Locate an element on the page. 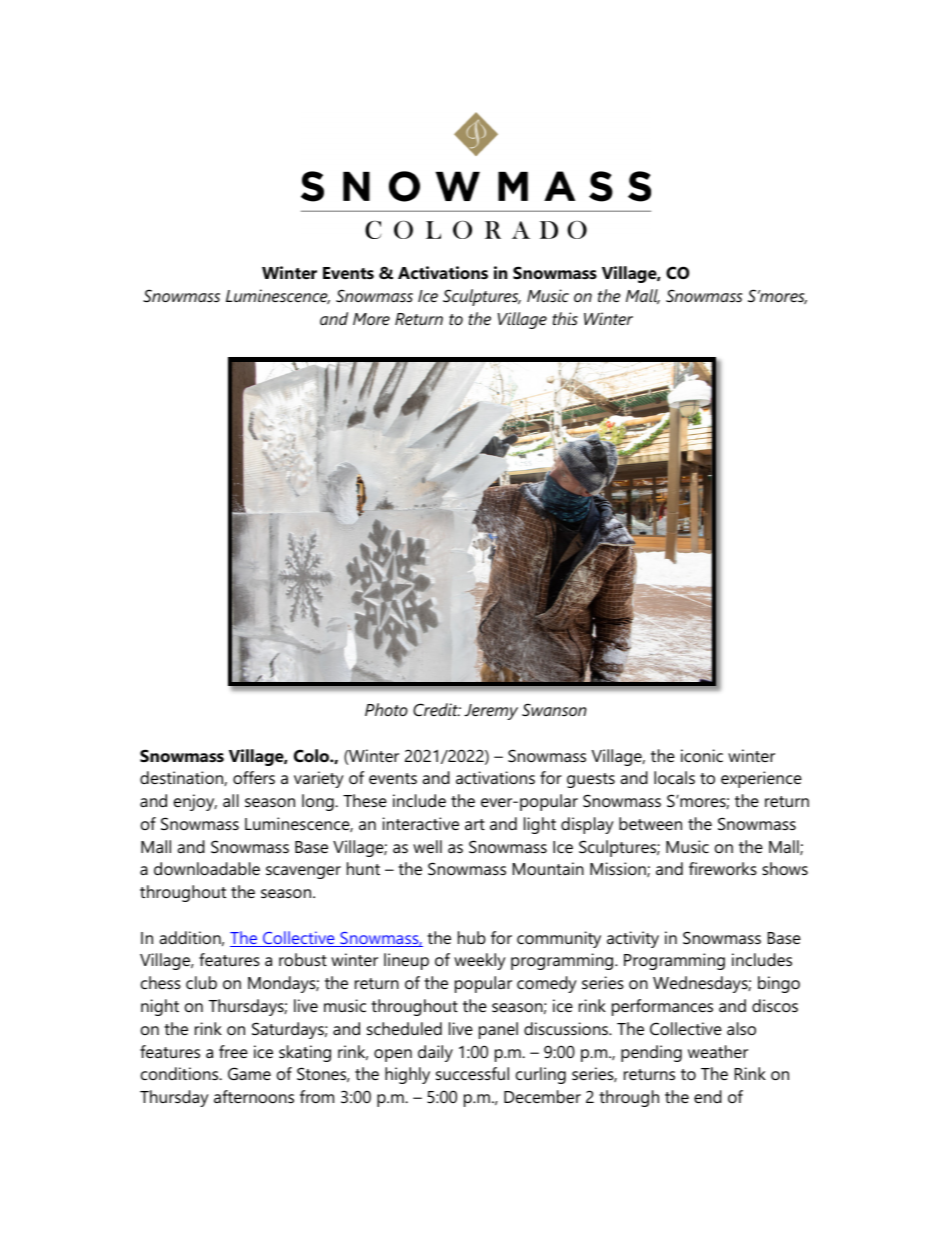  Swanson is located at coordinates (554, 709).
